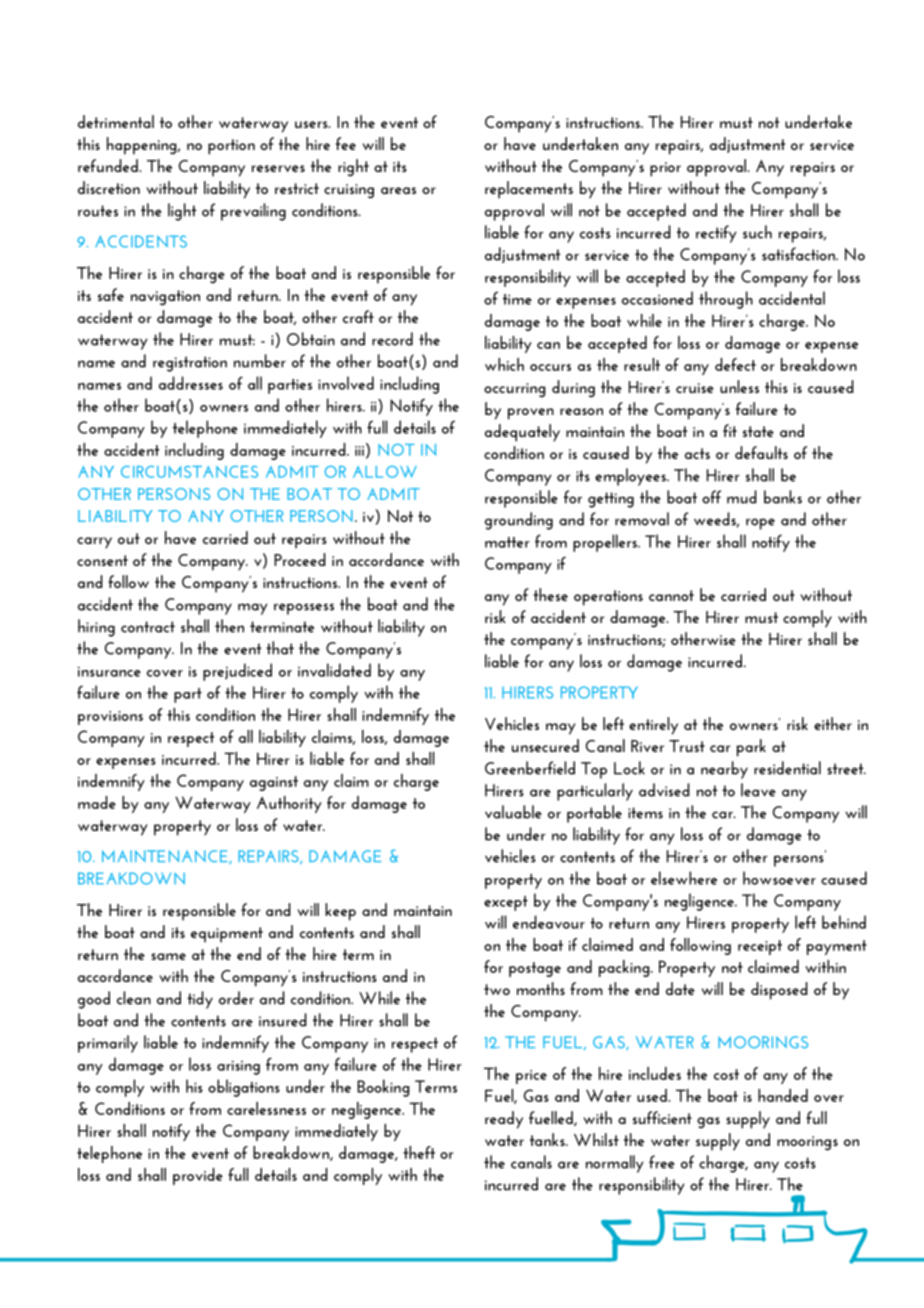 This page has width=924, height=1308. Describe the element at coordinates (758, 790) in the page. I see `leave` at that location.
